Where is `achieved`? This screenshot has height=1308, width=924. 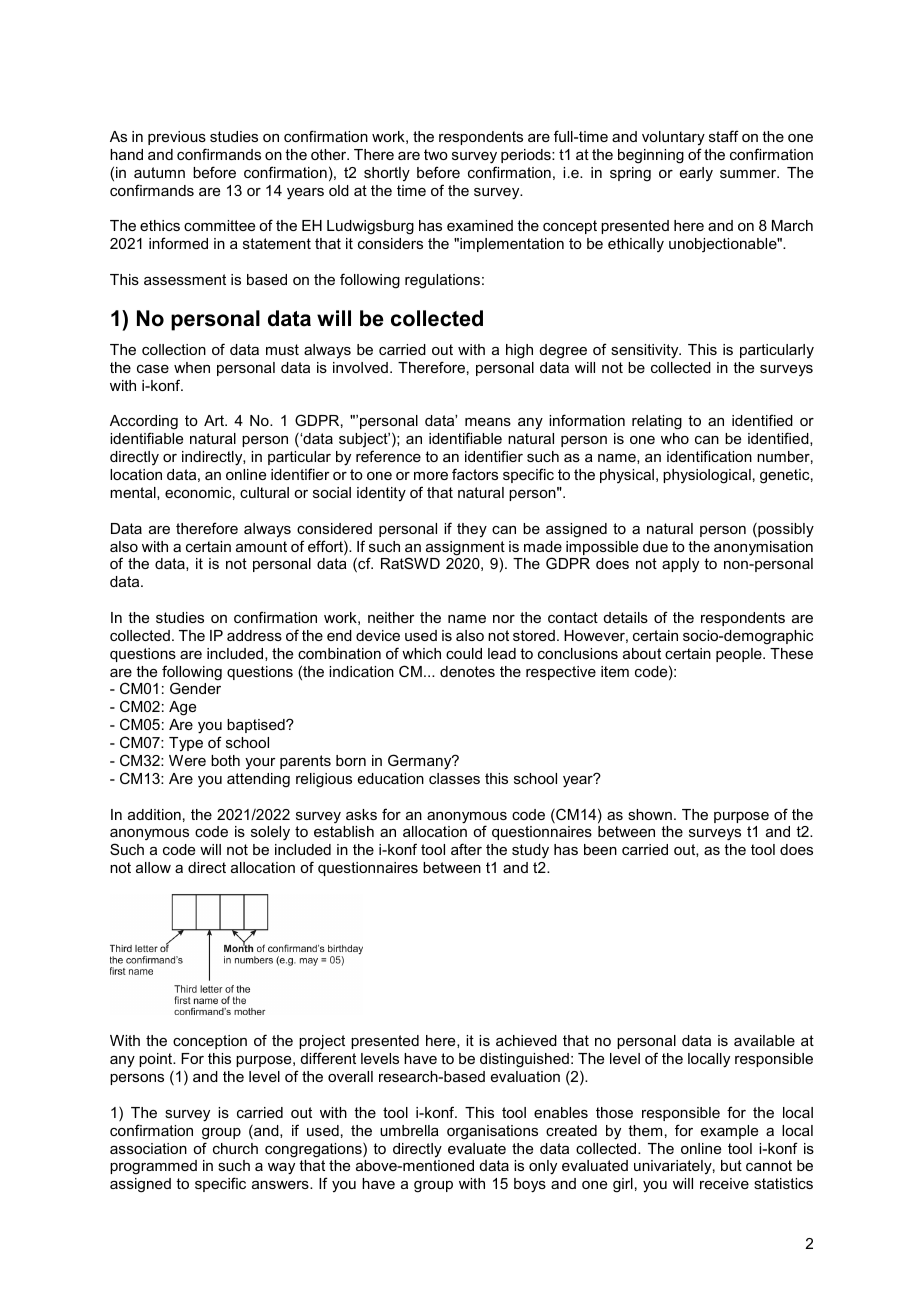
achieved is located at coordinates (526, 1040).
